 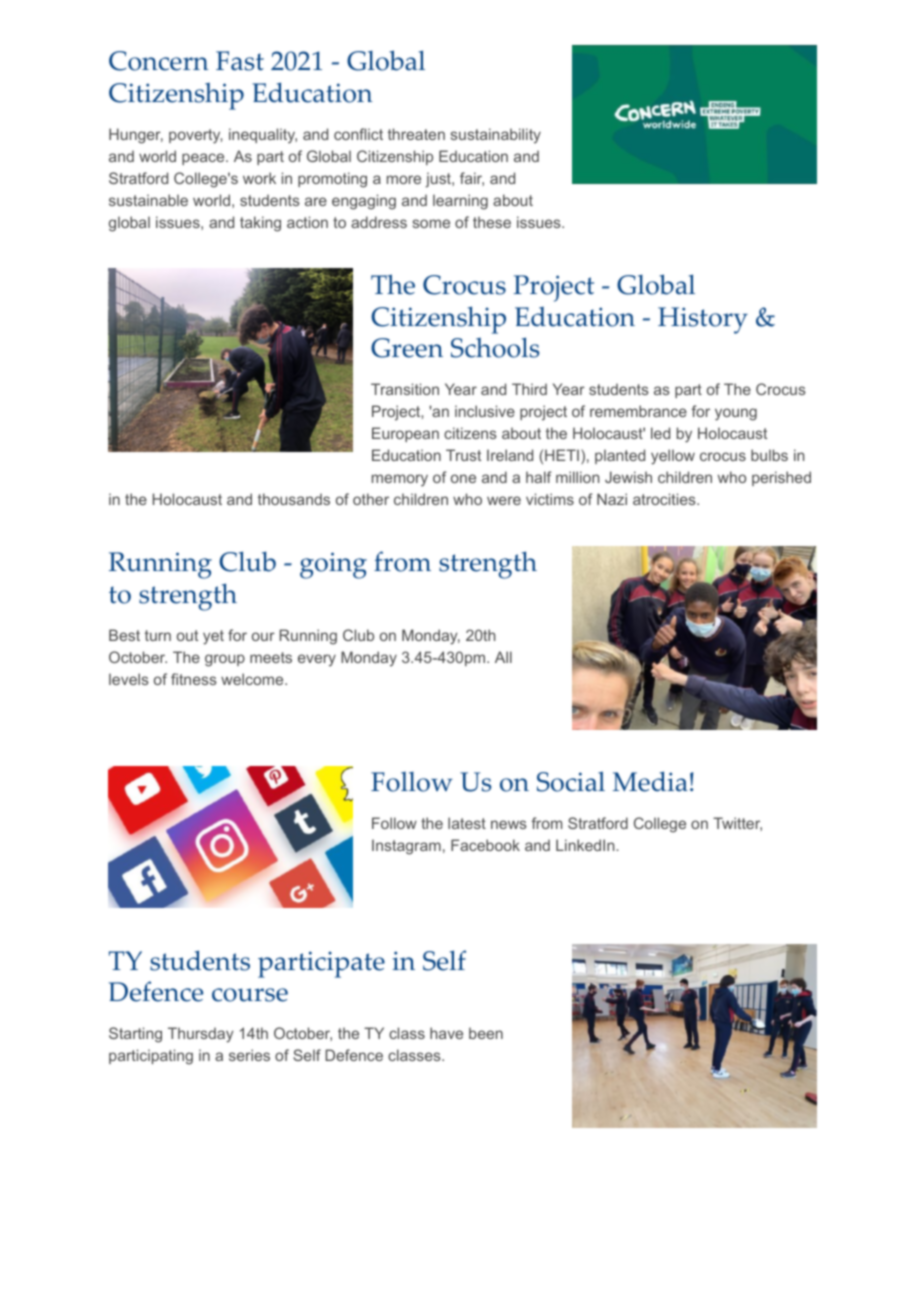 What do you see at coordinates (496, 136) in the screenshot?
I see `sustainability` at bounding box center [496, 136].
